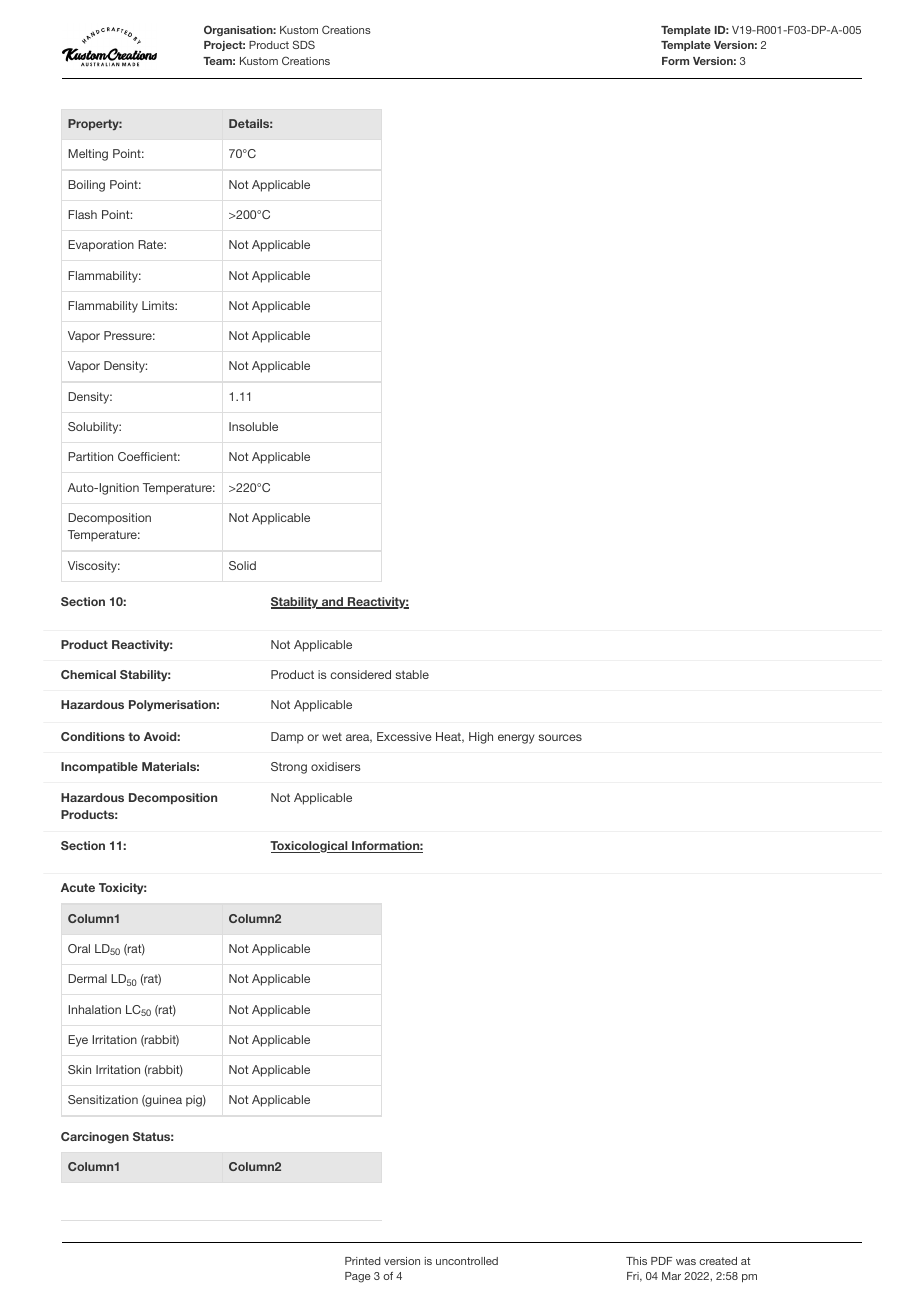  What do you see at coordinates (560, 737) in the image?
I see `sources` at bounding box center [560, 737].
